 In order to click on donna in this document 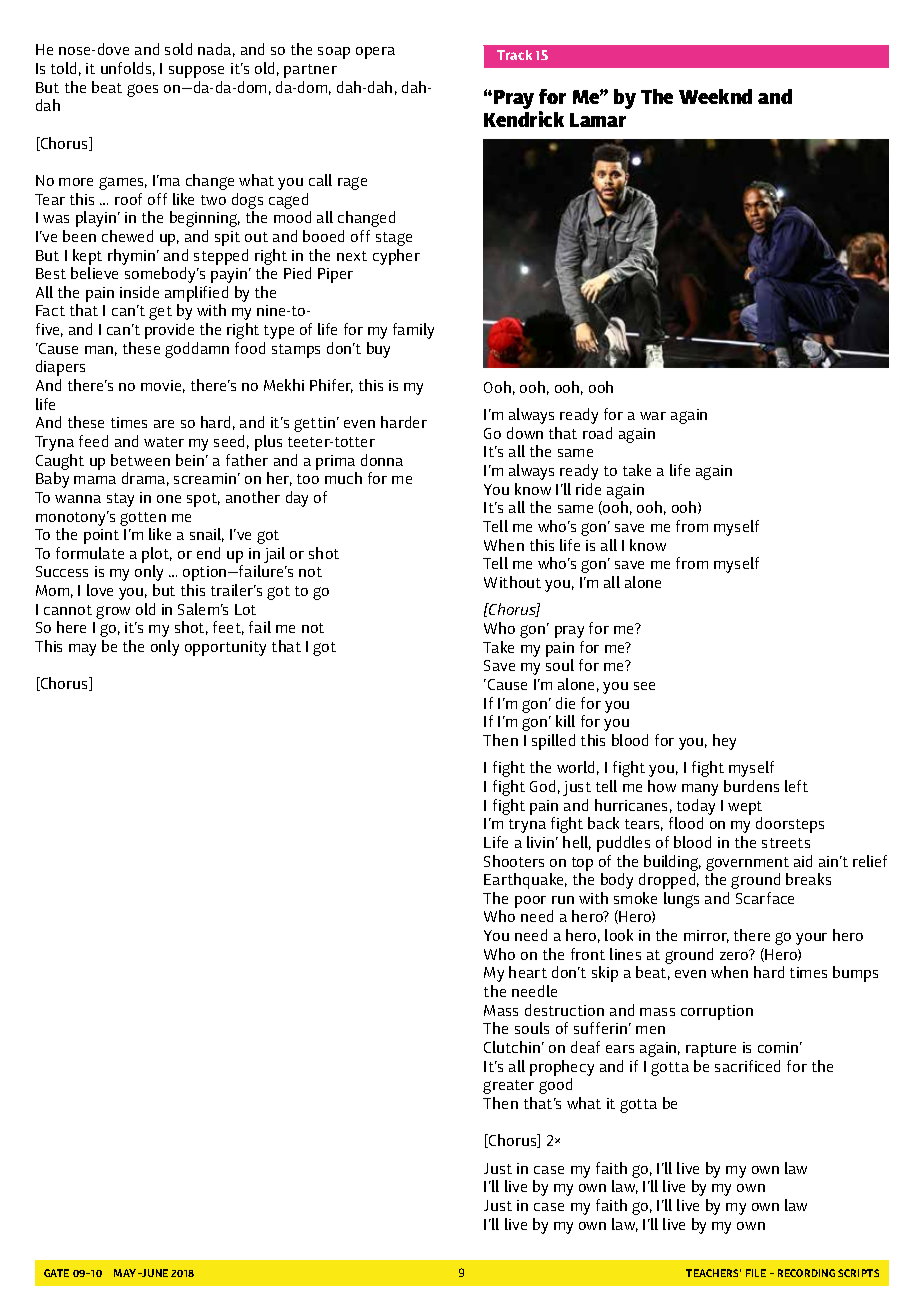, I will do `click(382, 460)`.
